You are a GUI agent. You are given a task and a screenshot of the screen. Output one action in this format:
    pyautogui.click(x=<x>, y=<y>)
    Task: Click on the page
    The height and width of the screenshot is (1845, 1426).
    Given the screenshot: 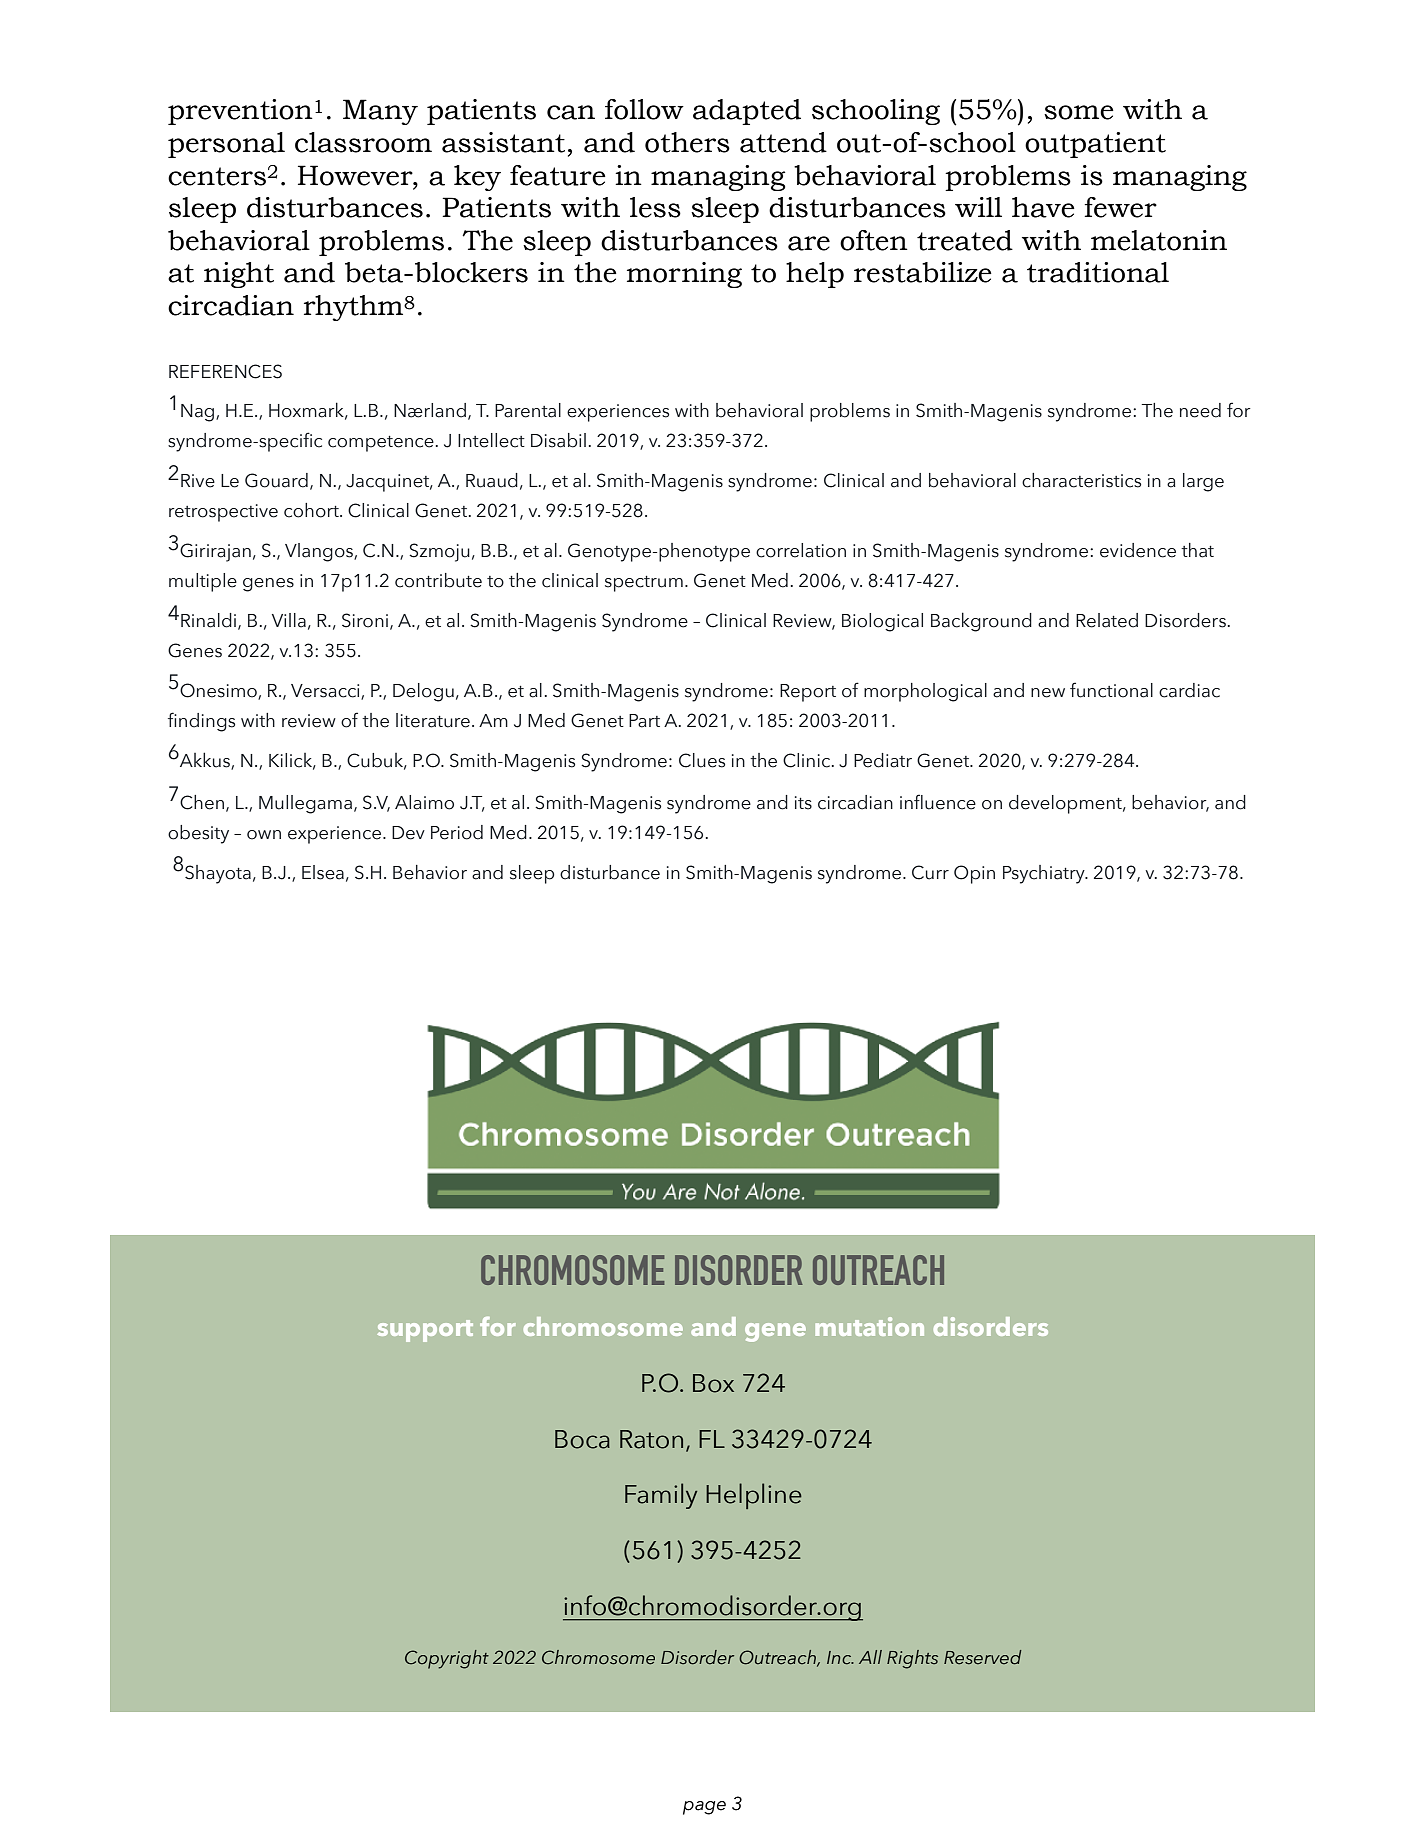 What is the action you would take?
    pyautogui.click(x=704, y=1808)
